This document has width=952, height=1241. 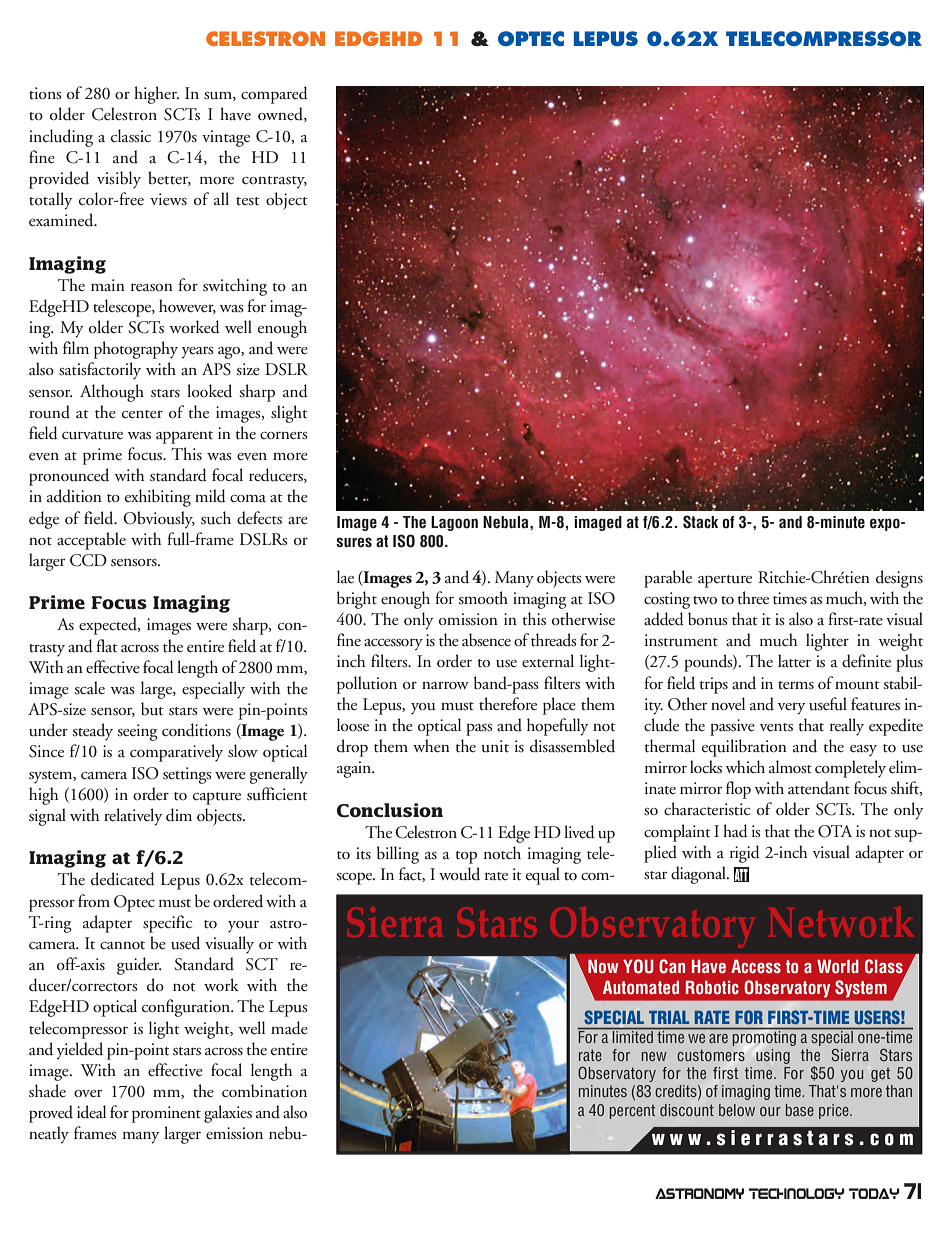 I want to click on percent, so click(x=632, y=1112).
